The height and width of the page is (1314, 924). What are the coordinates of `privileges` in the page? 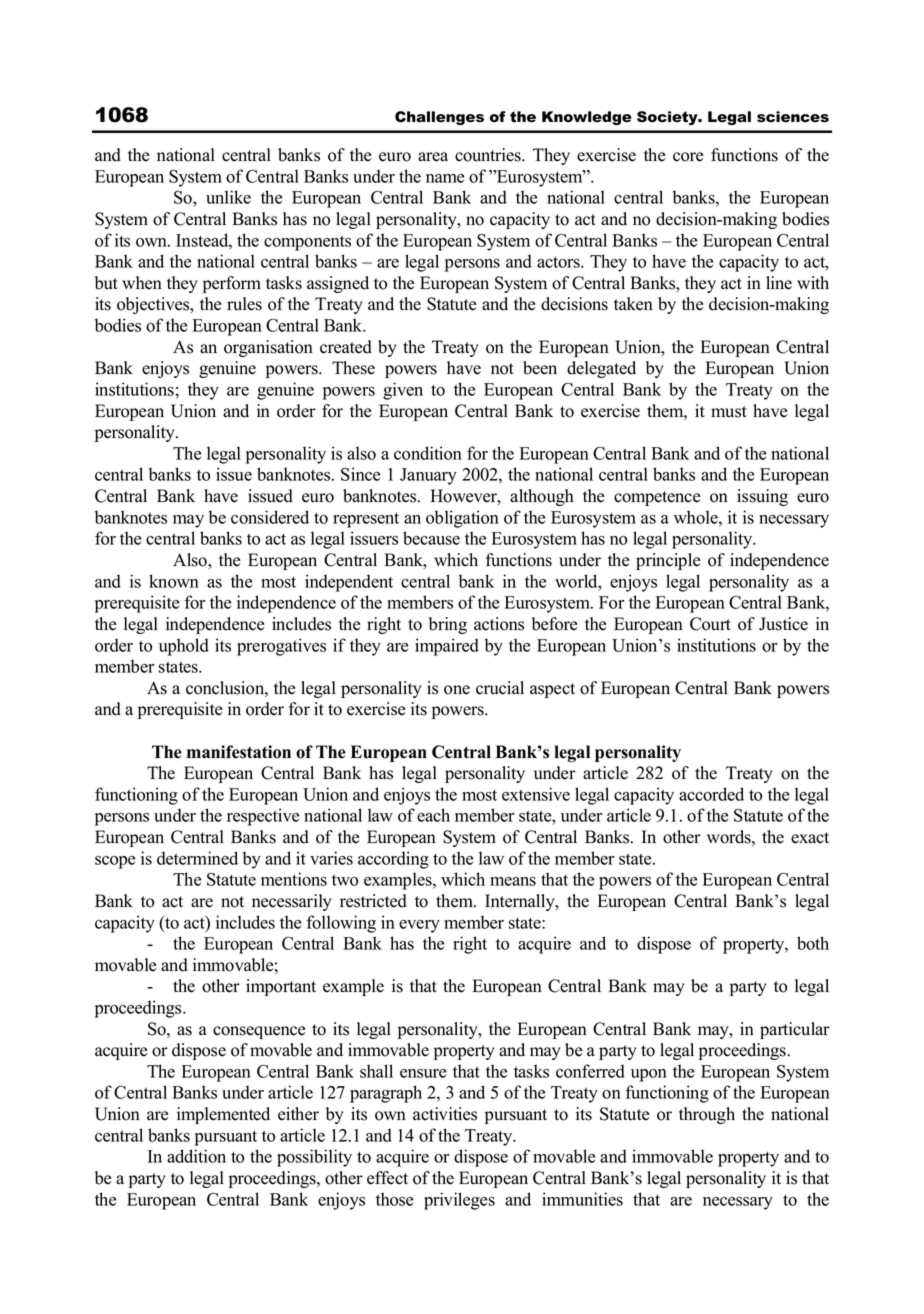 It's located at (459, 1201).
